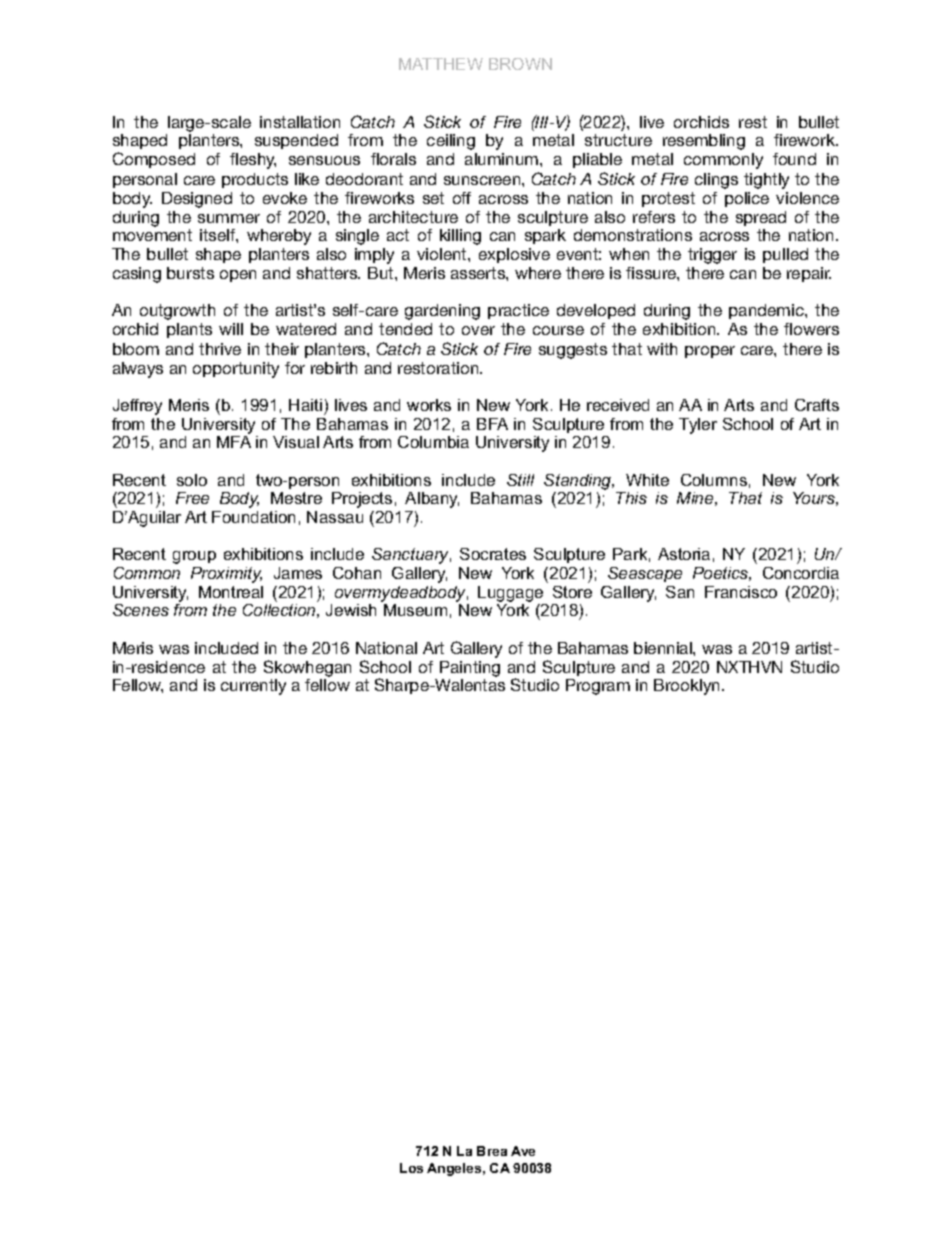 The image size is (952, 1233). Describe the element at coordinates (523, 1151) in the screenshot. I see `Ave` at that location.
